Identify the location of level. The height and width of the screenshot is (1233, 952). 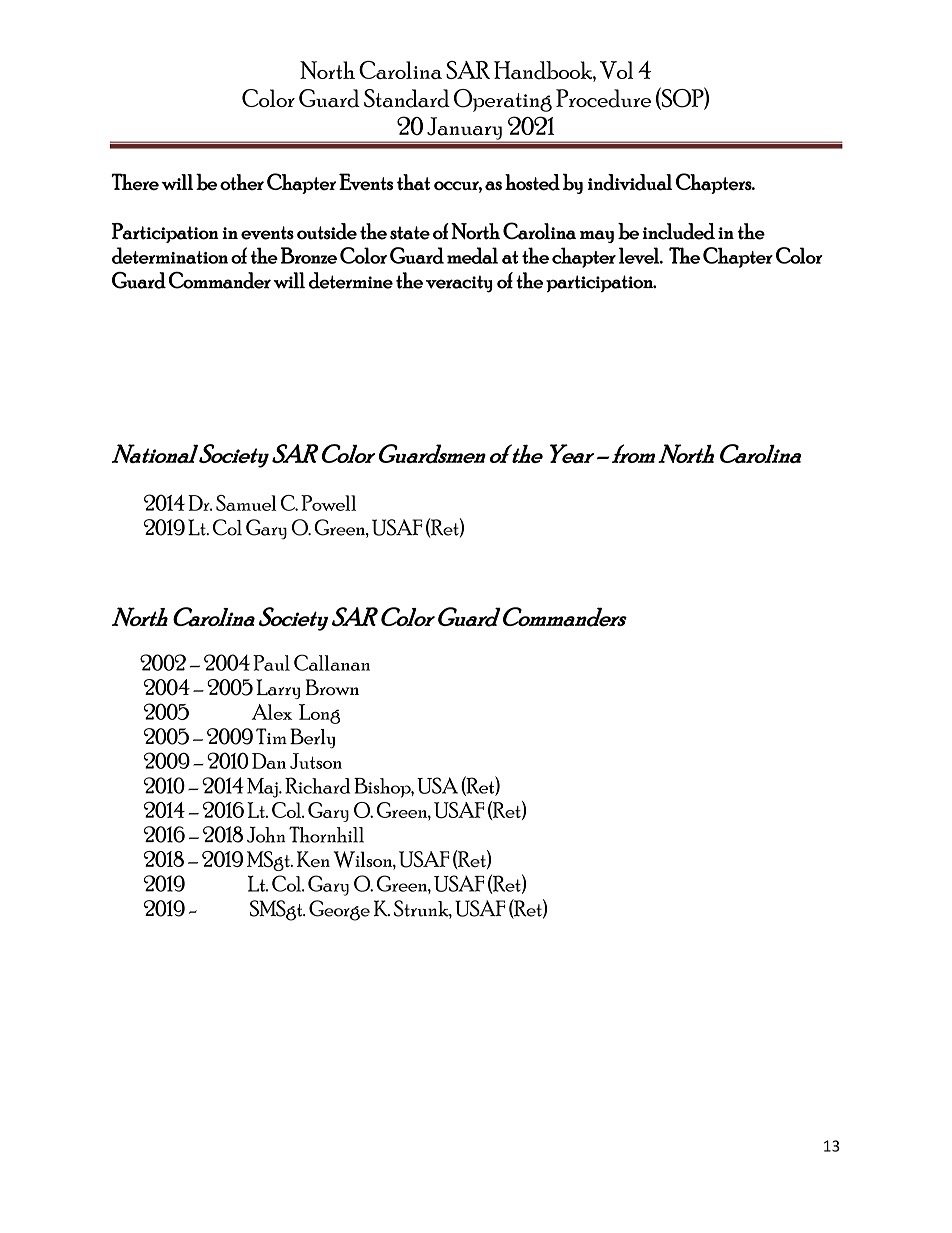
(640, 255).
